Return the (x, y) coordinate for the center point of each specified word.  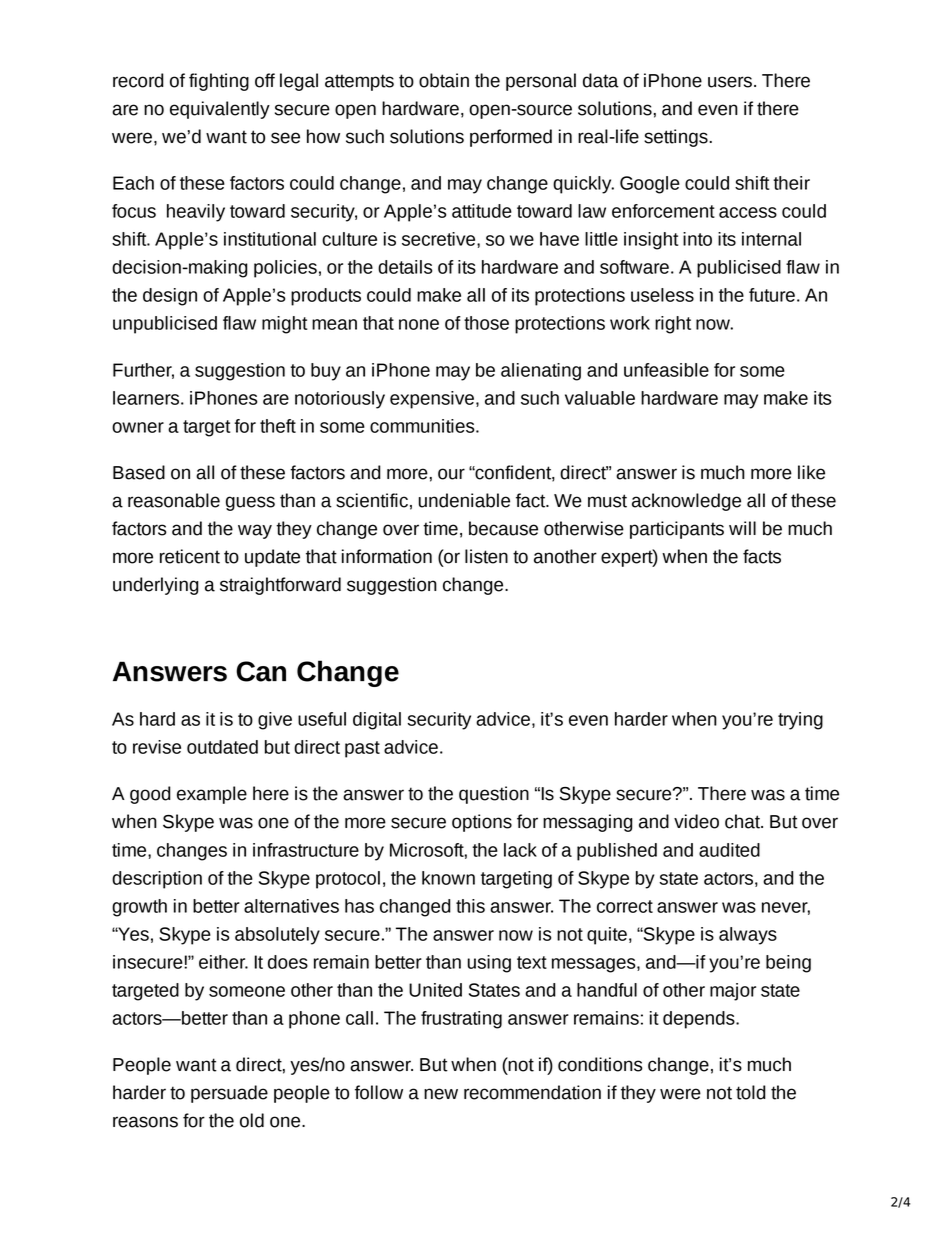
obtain (444, 80)
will (742, 528)
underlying (156, 586)
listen (486, 556)
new (441, 1094)
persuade (229, 1094)
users (730, 82)
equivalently (220, 110)
